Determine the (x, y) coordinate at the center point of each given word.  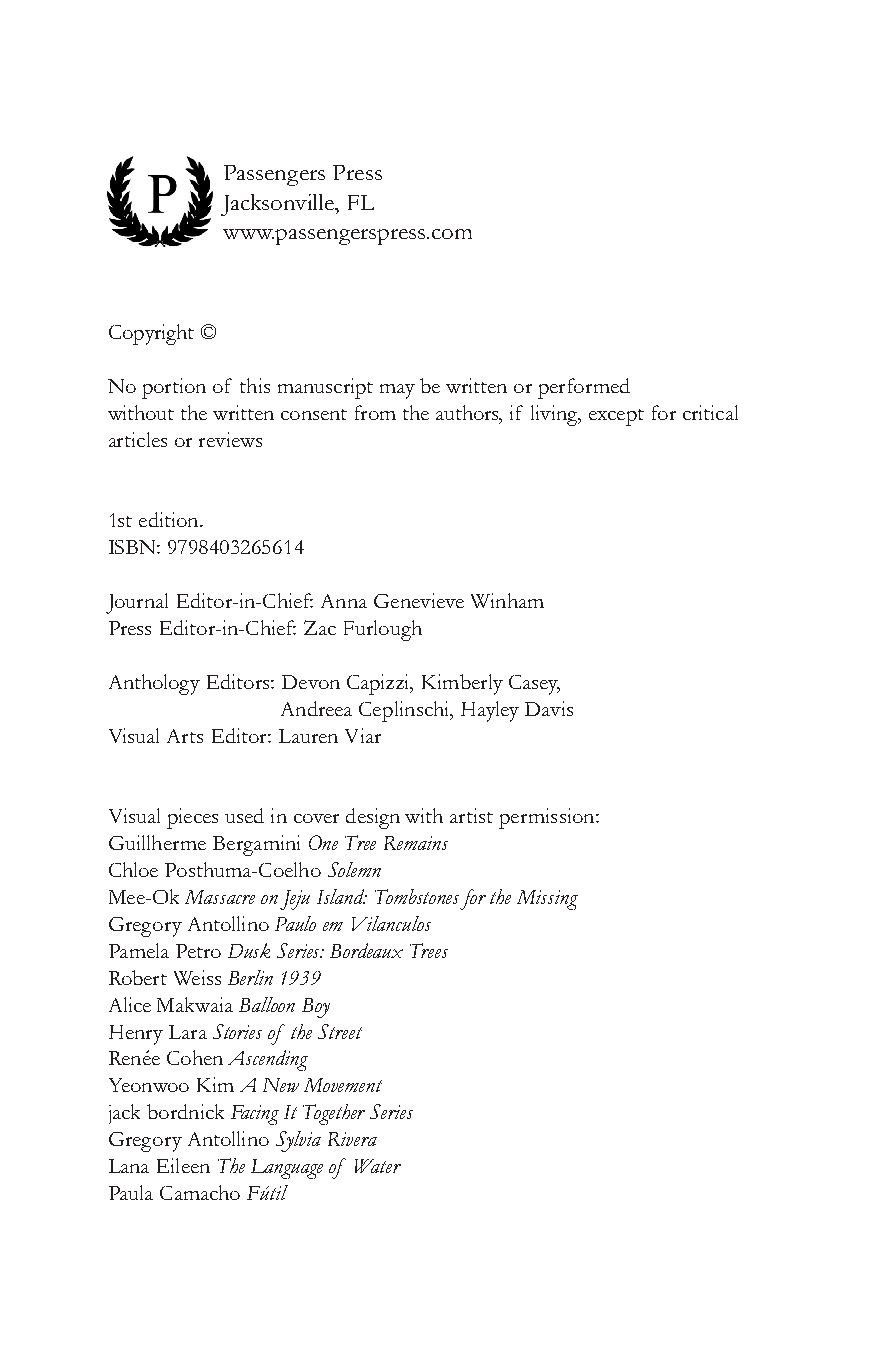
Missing (547, 900)
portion (174, 388)
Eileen (183, 1165)
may (397, 391)
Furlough (383, 630)
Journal (137, 603)
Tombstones (417, 896)
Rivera (352, 1139)
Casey (534, 685)
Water (378, 1166)
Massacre (220, 897)
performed (584, 388)
